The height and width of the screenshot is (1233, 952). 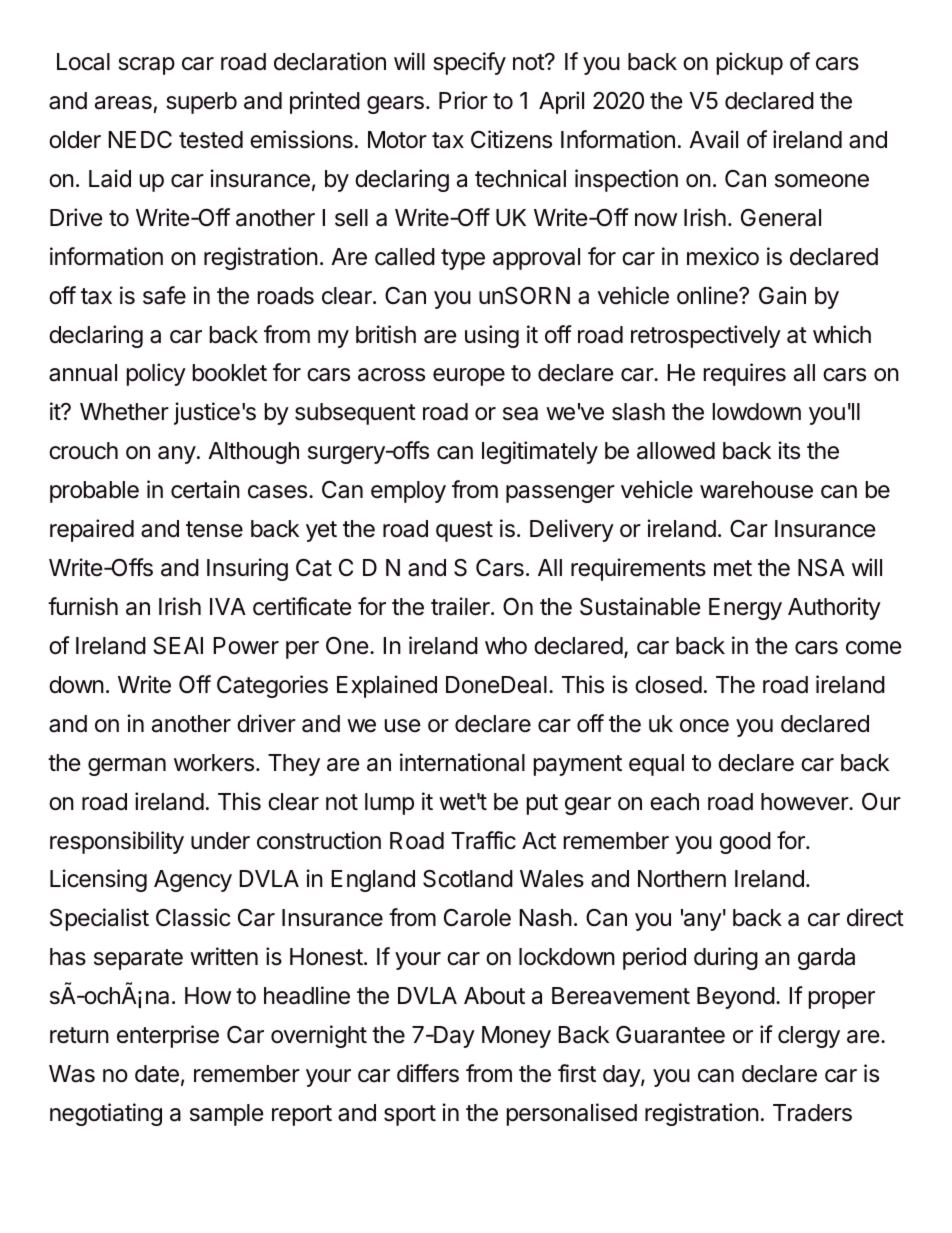 What do you see at coordinates (745, 374) in the screenshot?
I see `requires` at bounding box center [745, 374].
